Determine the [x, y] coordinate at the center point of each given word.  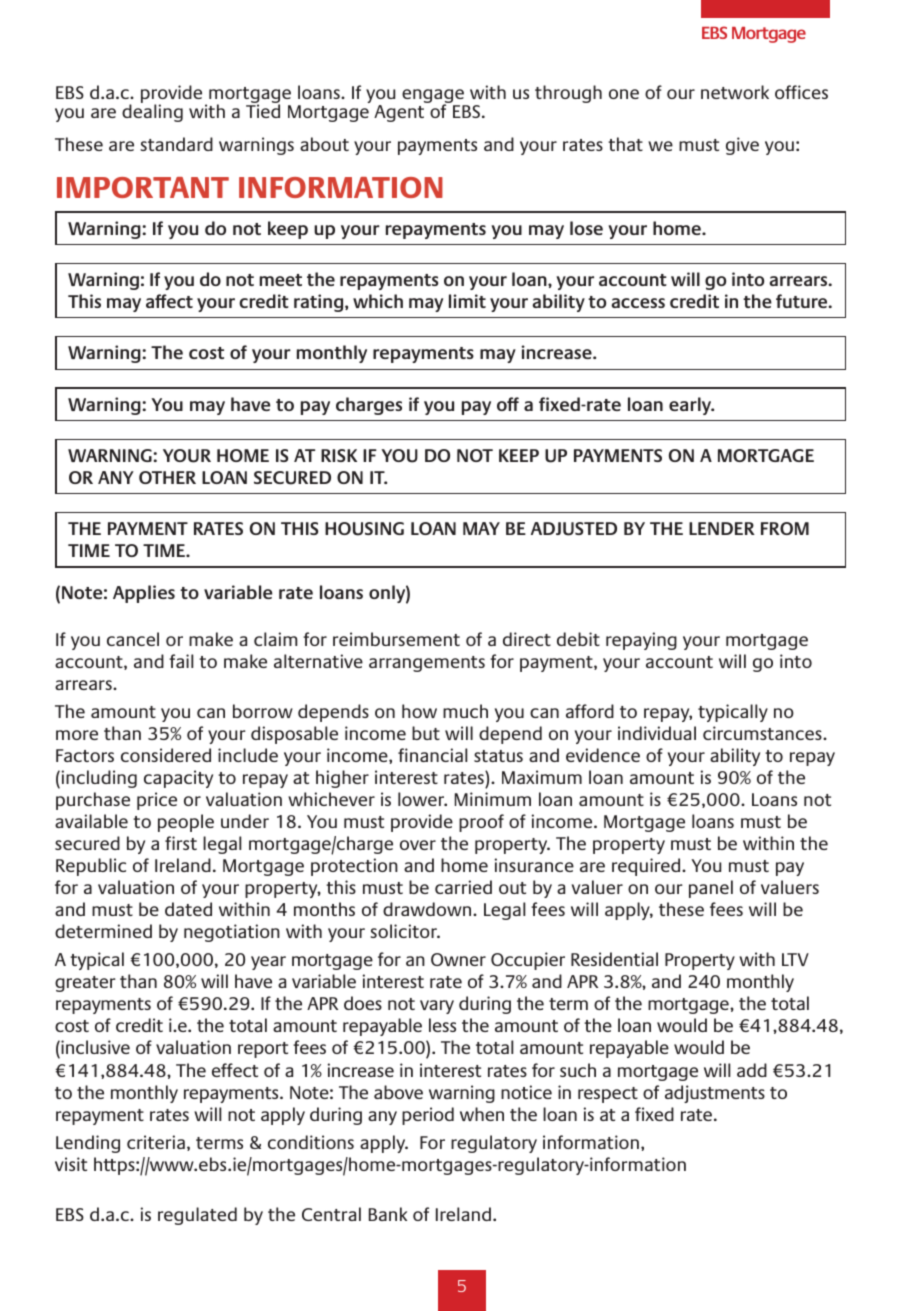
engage [434, 97]
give [742, 146]
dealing [152, 113]
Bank [388, 1214]
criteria [156, 1142]
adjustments [715, 1094]
